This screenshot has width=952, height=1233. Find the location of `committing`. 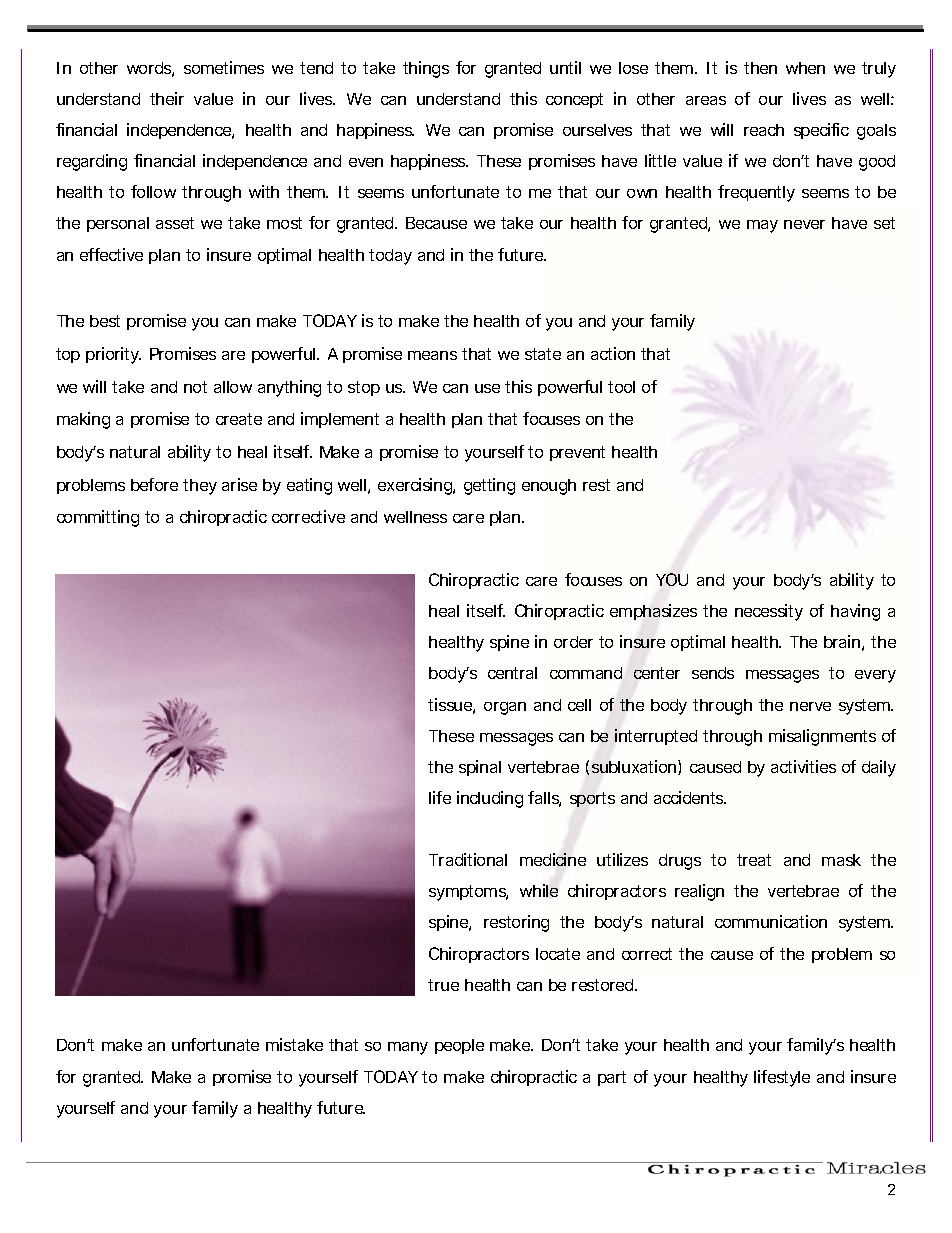

committing is located at coordinates (98, 518).
